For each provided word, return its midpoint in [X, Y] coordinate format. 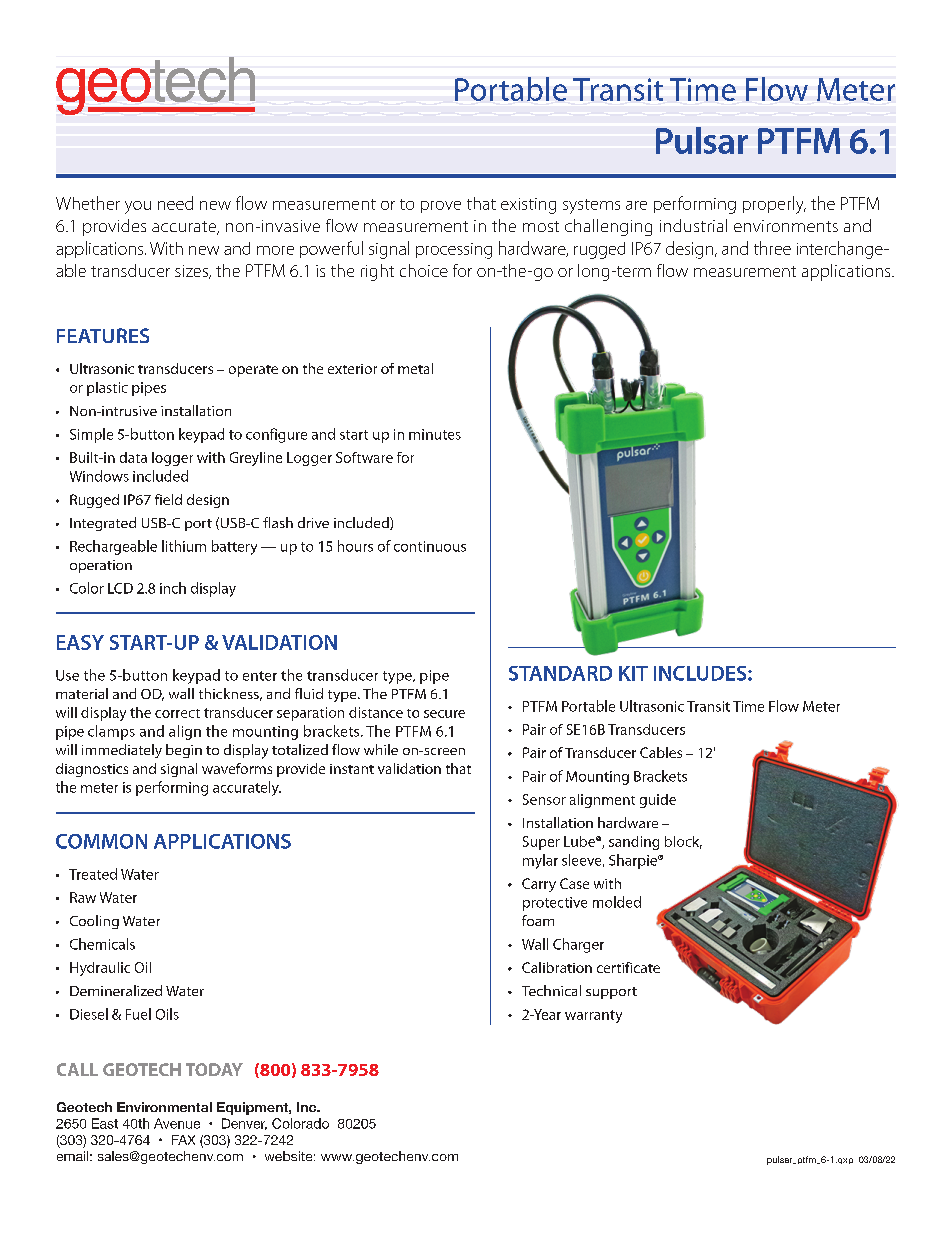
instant [352, 769]
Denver [244, 1124]
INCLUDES [701, 673]
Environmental [164, 1107]
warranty [593, 1016]
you [138, 207]
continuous [430, 546]
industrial [693, 225]
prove [441, 207]
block [683, 842]
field [168, 499]
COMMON [101, 841]
